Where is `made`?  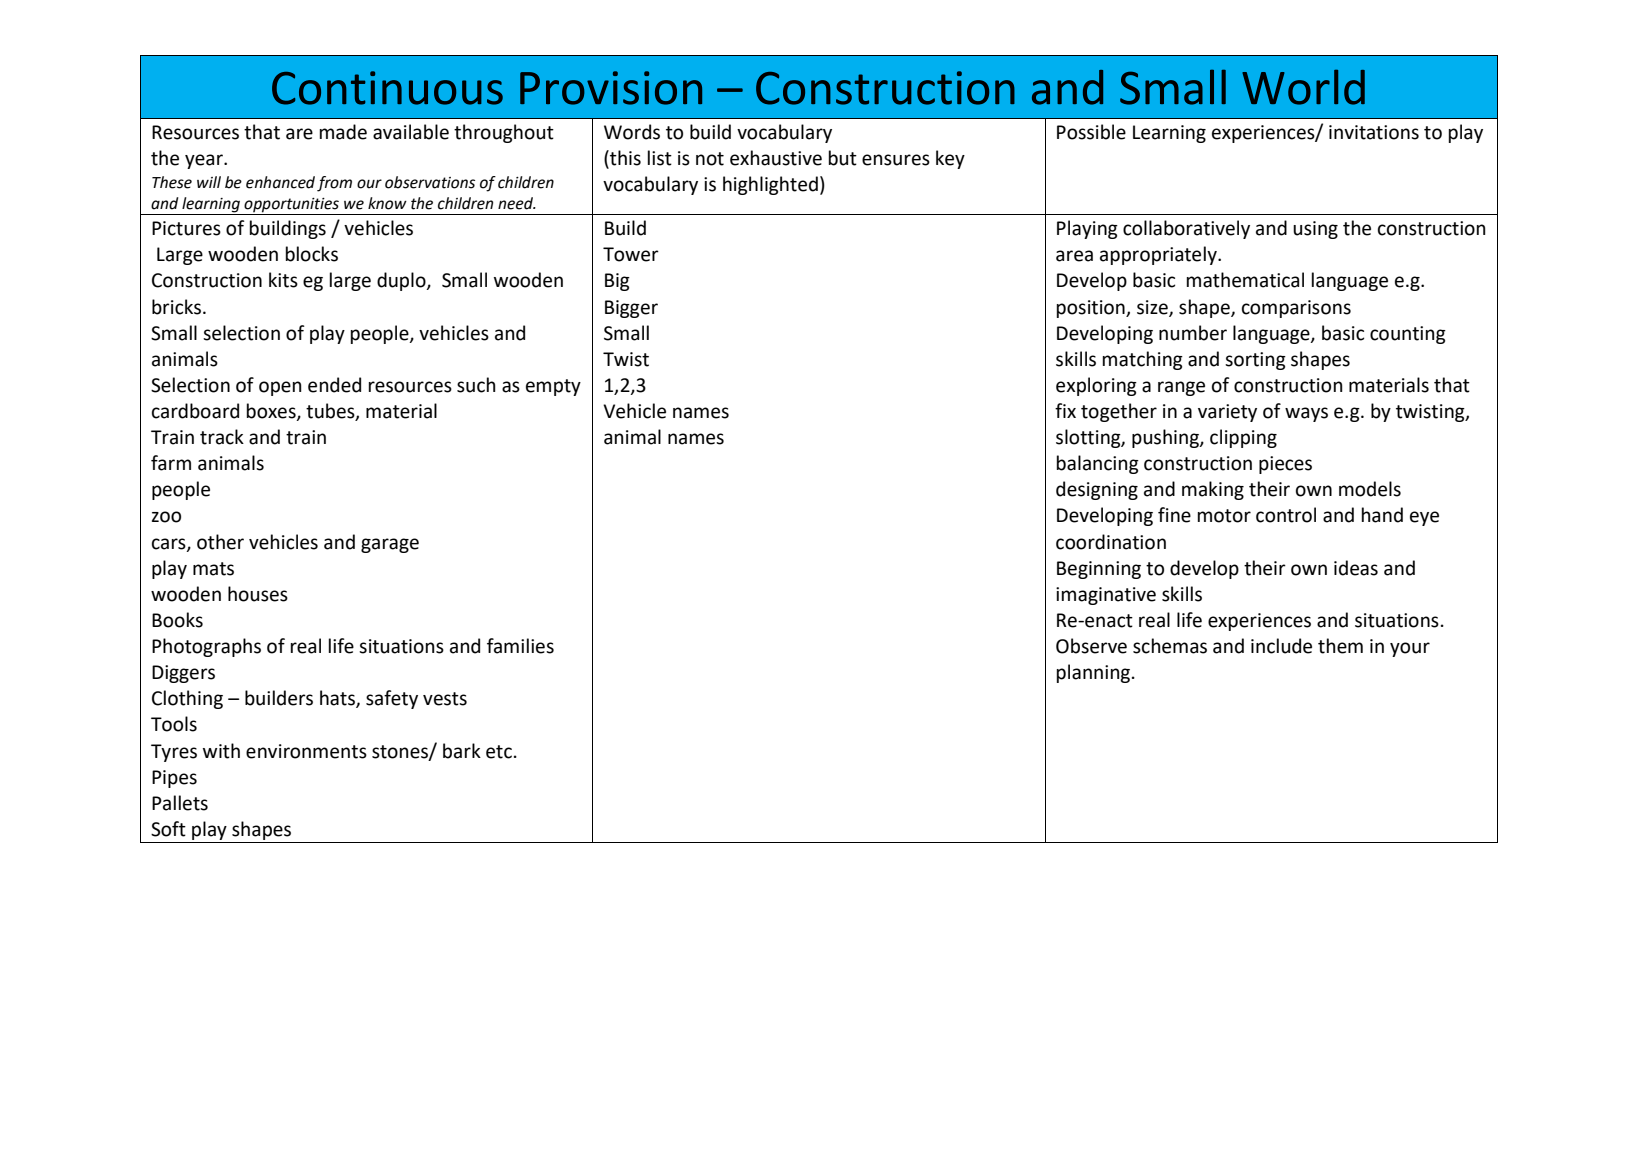
made is located at coordinates (343, 132).
